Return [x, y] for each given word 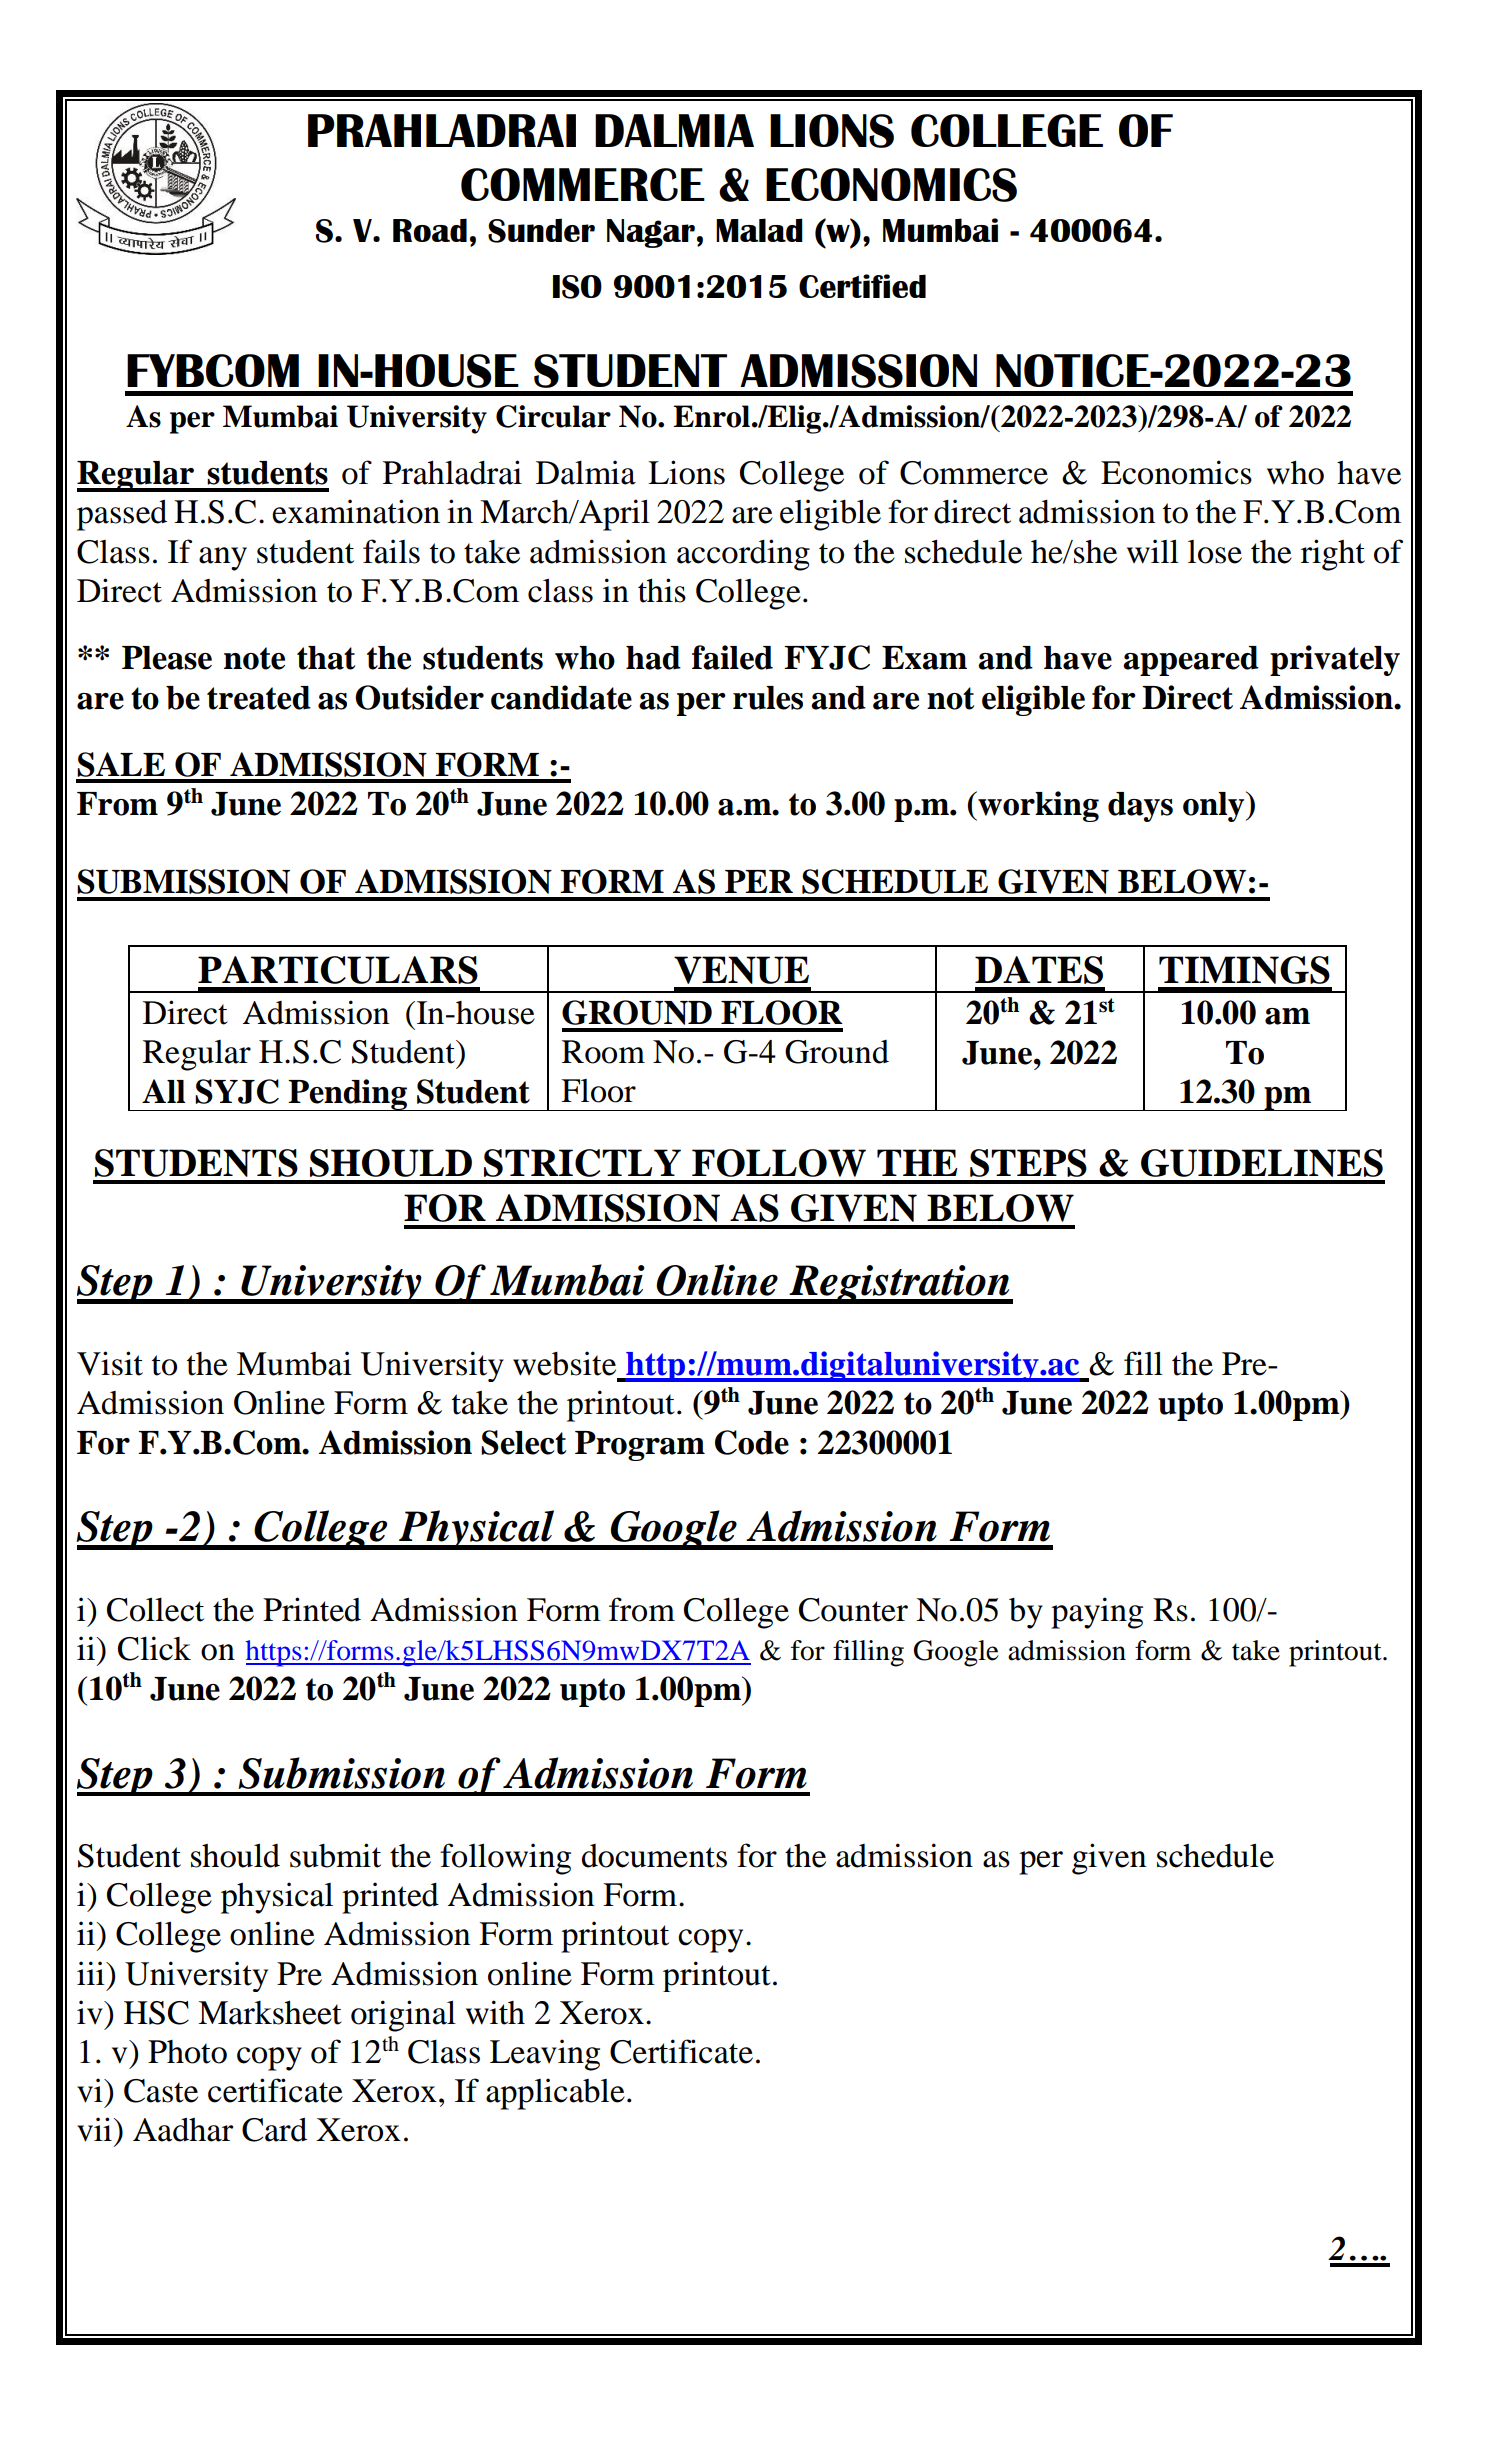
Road [430, 230]
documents [654, 1856]
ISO [577, 287]
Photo [187, 2052]
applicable [555, 2094]
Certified [862, 286]
